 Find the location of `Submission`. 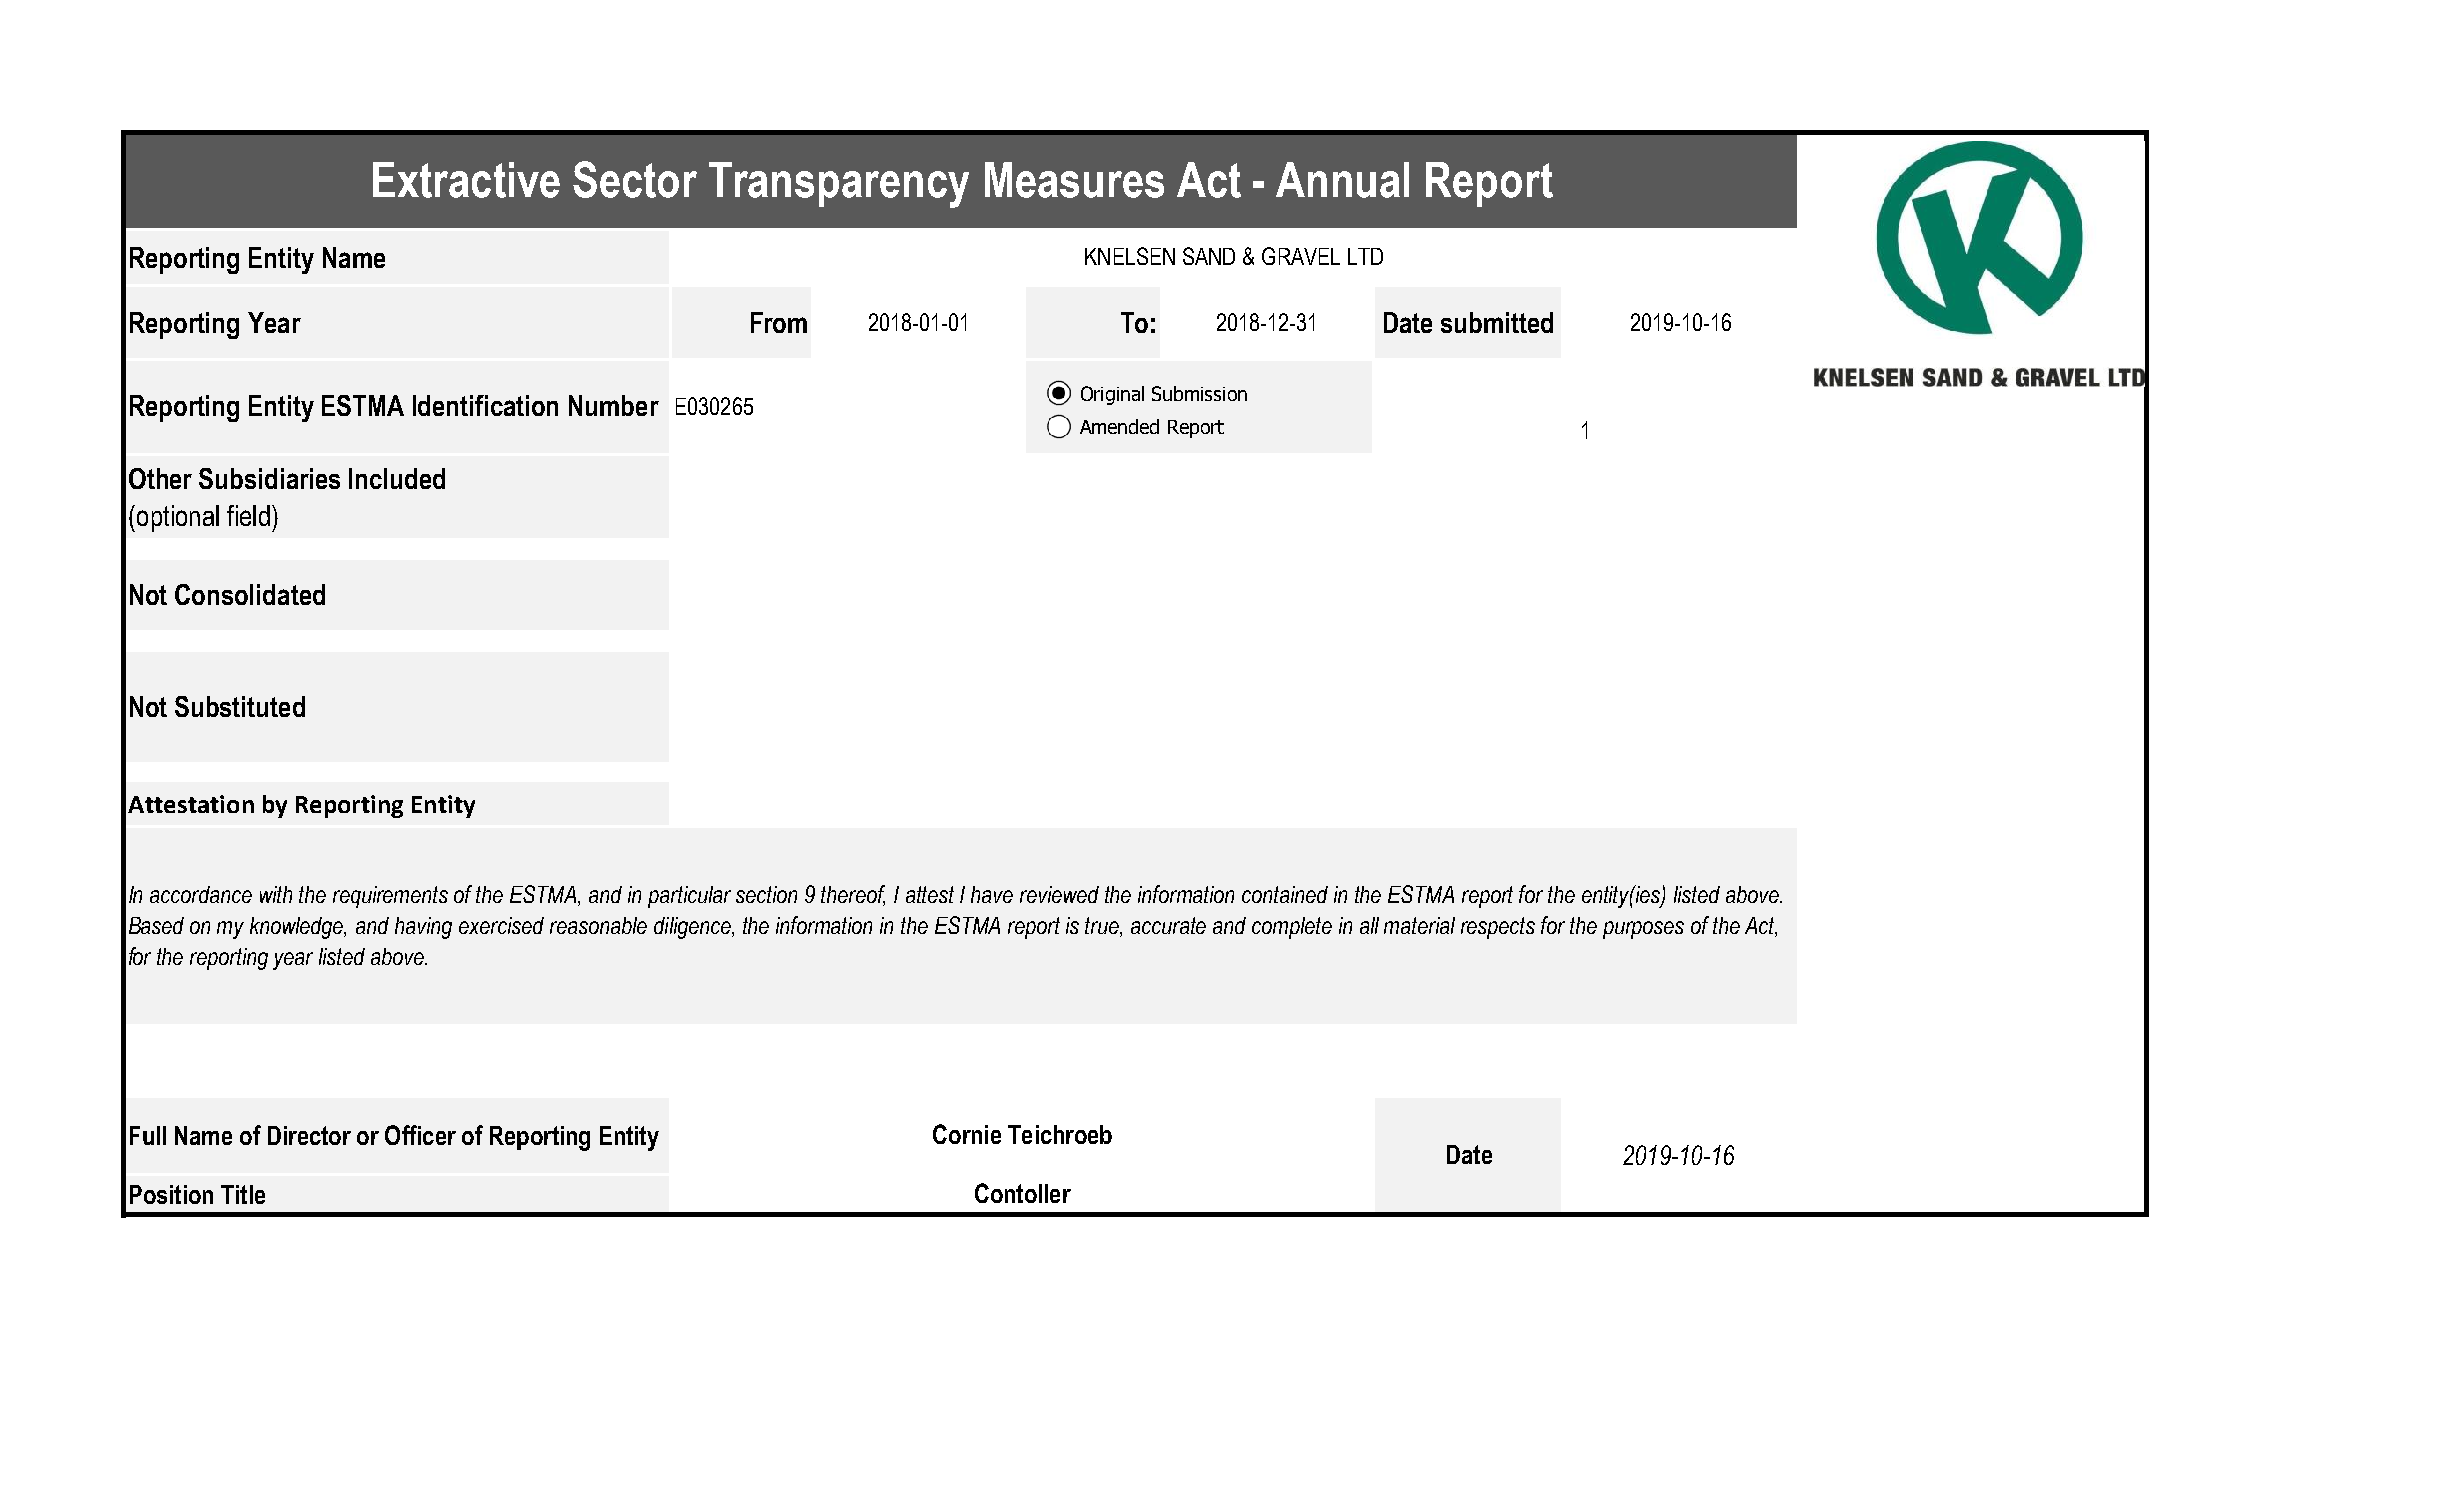

Submission is located at coordinates (1199, 393).
